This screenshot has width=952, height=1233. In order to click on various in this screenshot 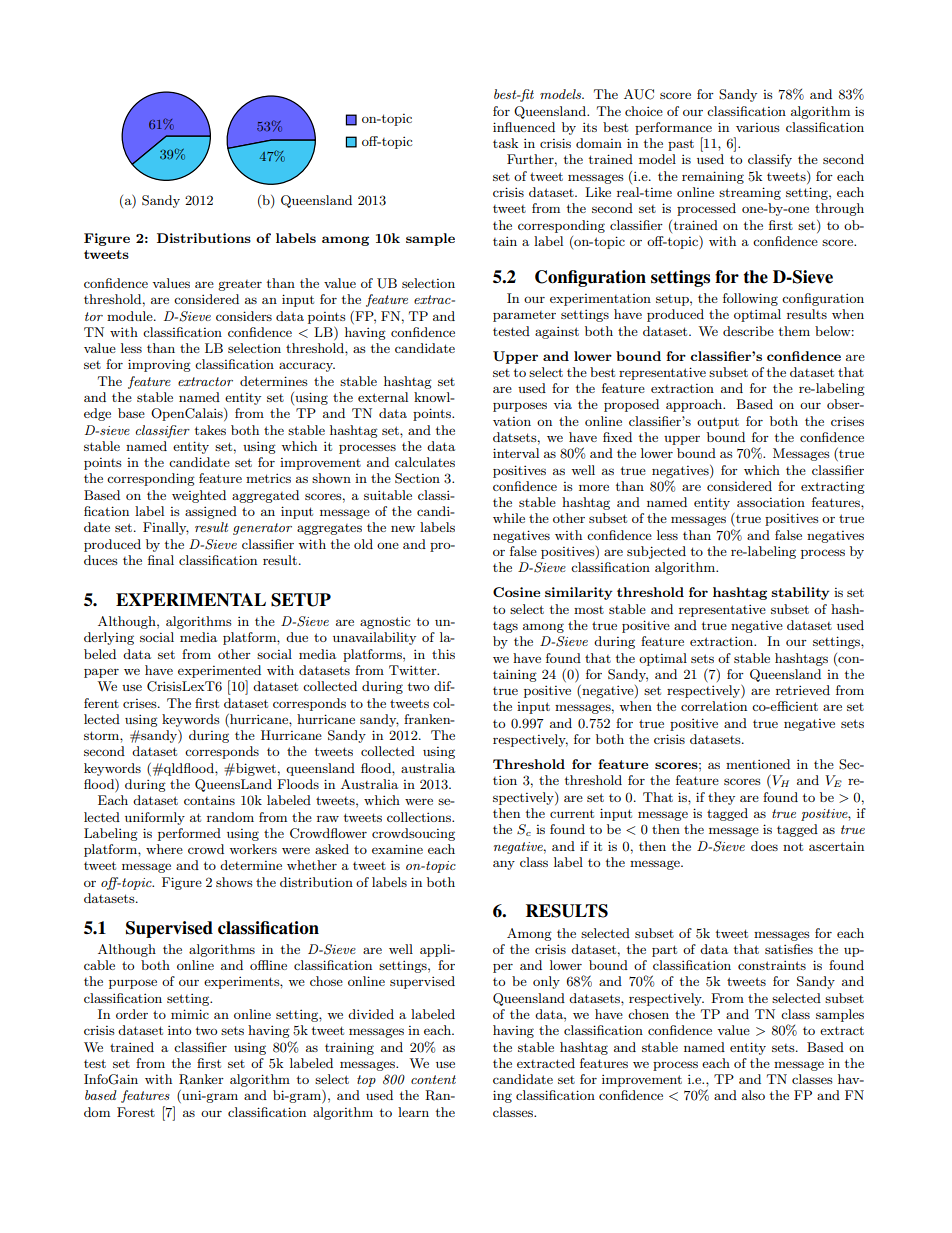, I will do `click(758, 127)`.
